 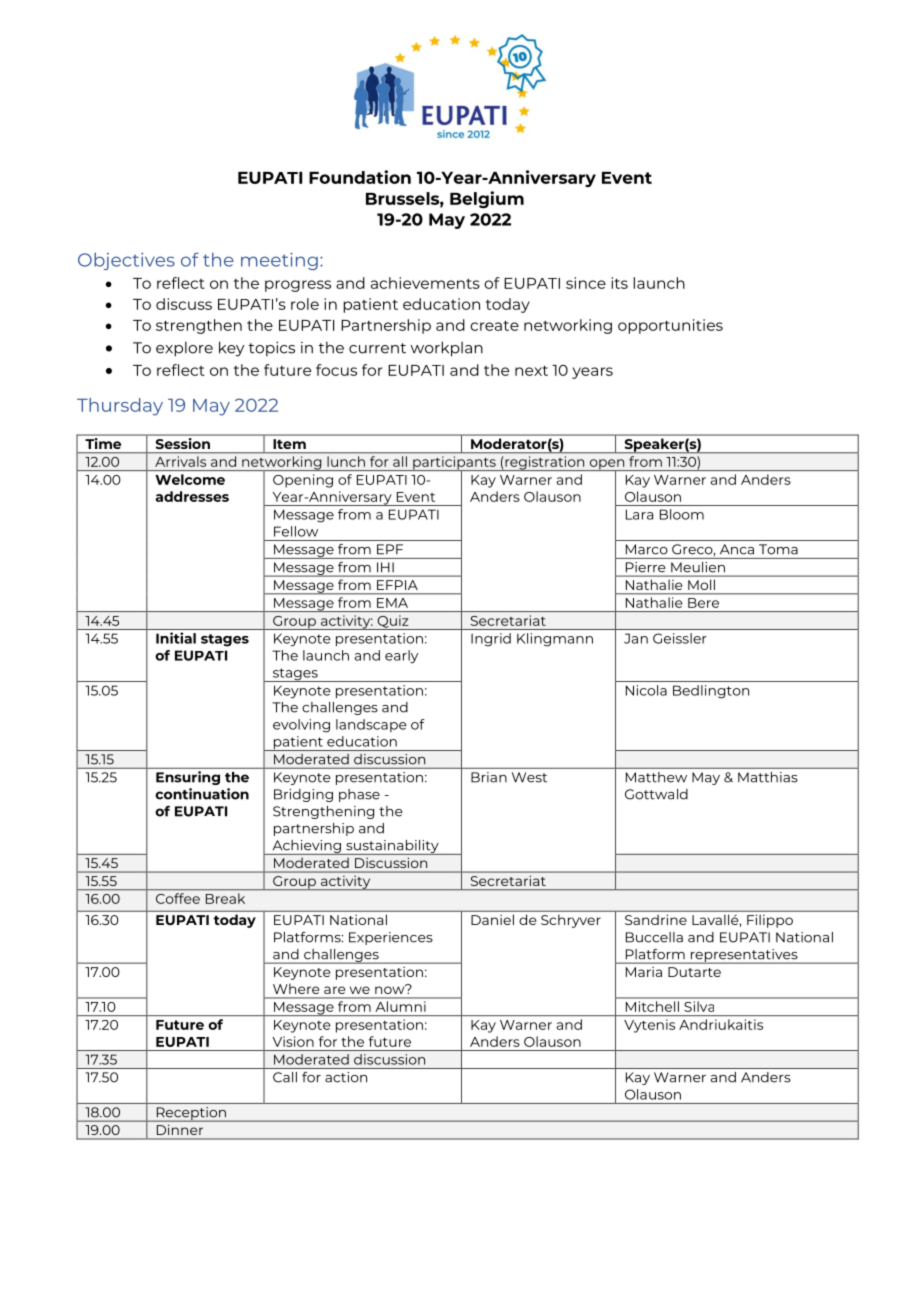 What do you see at coordinates (680, 638) in the image?
I see `Geissler` at bounding box center [680, 638].
